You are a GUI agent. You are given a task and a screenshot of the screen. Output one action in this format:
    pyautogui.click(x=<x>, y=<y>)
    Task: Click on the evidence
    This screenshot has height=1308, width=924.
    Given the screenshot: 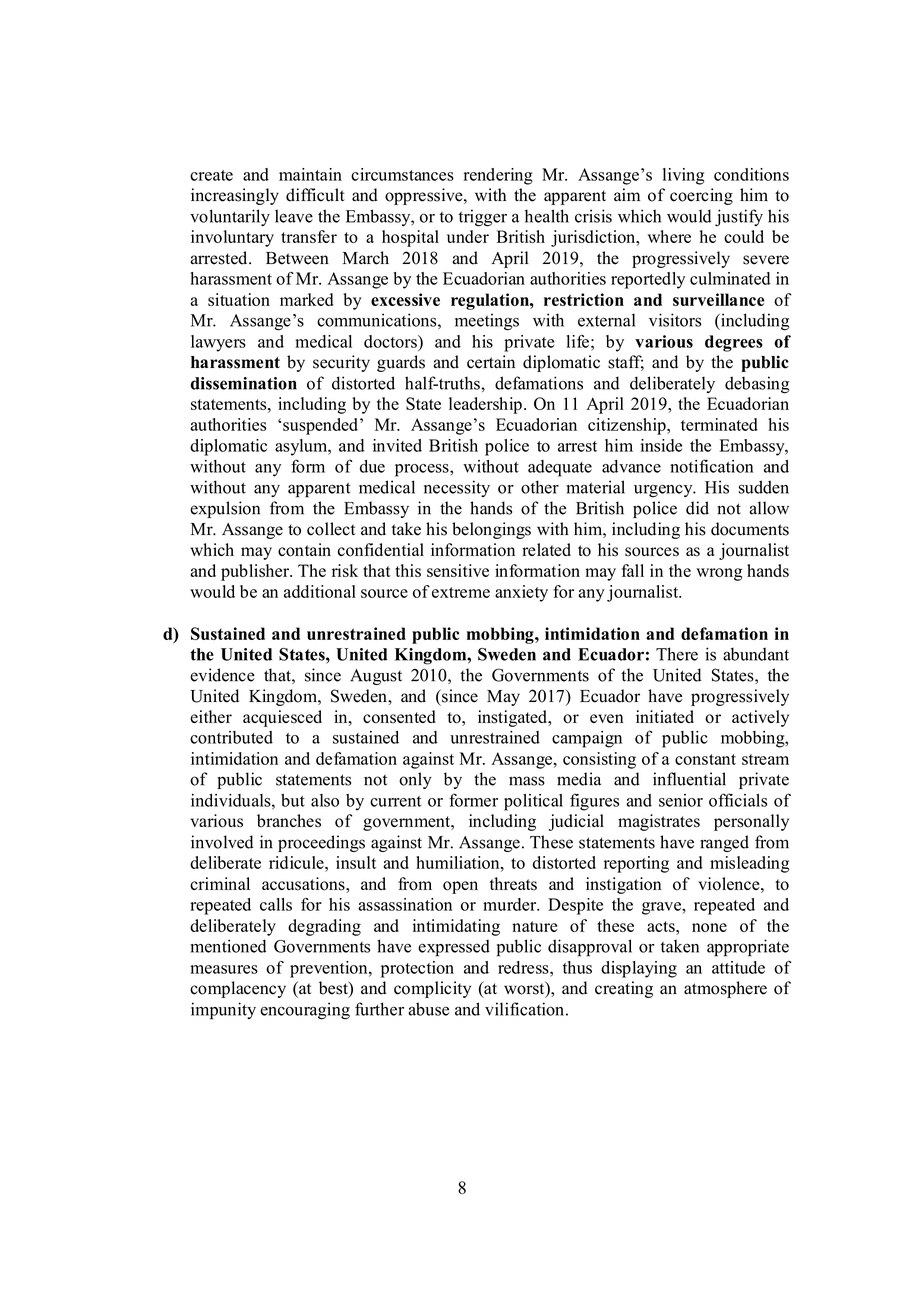 What is the action you would take?
    pyautogui.click(x=222, y=675)
